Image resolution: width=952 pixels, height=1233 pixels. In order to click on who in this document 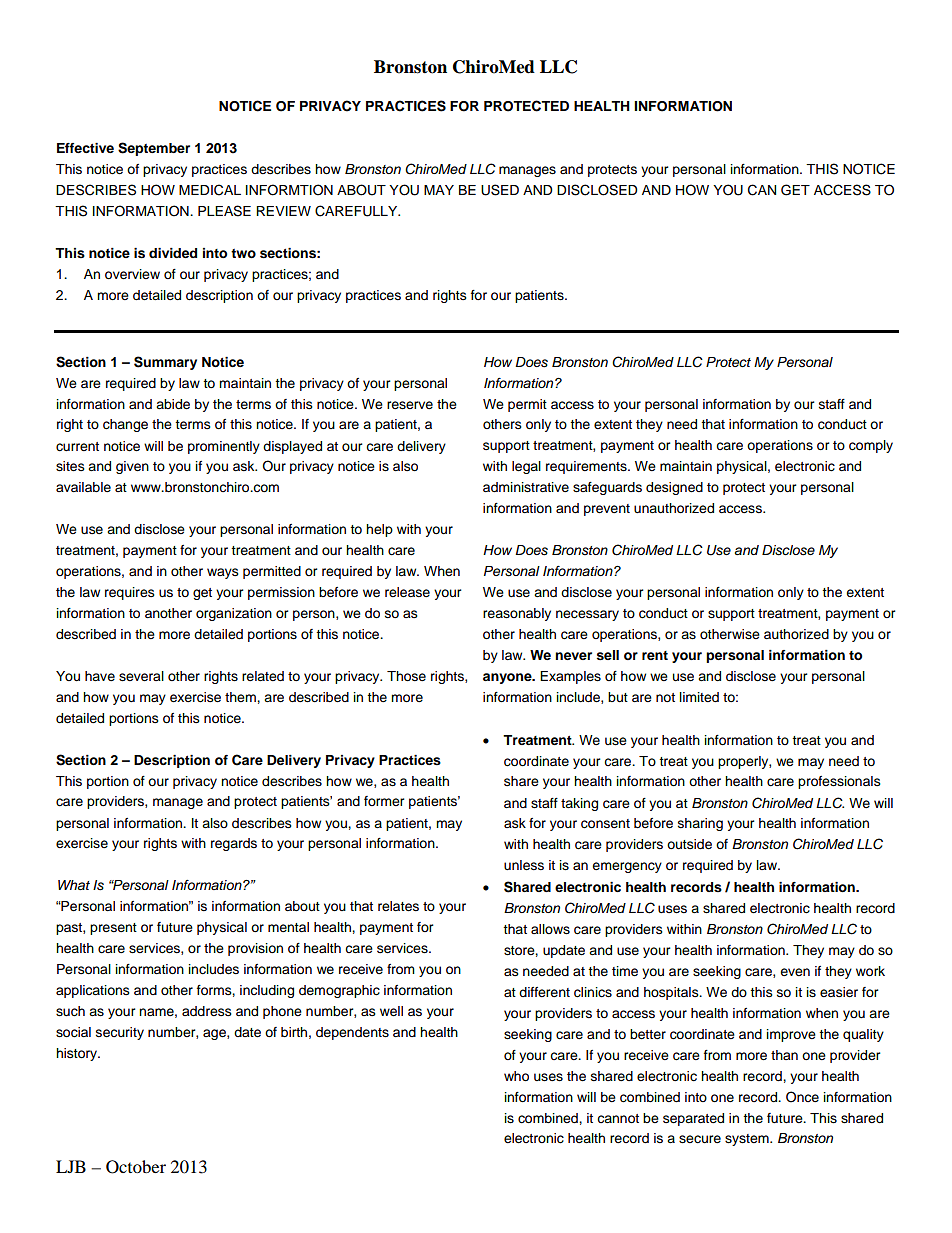, I will do `click(516, 1076)`.
